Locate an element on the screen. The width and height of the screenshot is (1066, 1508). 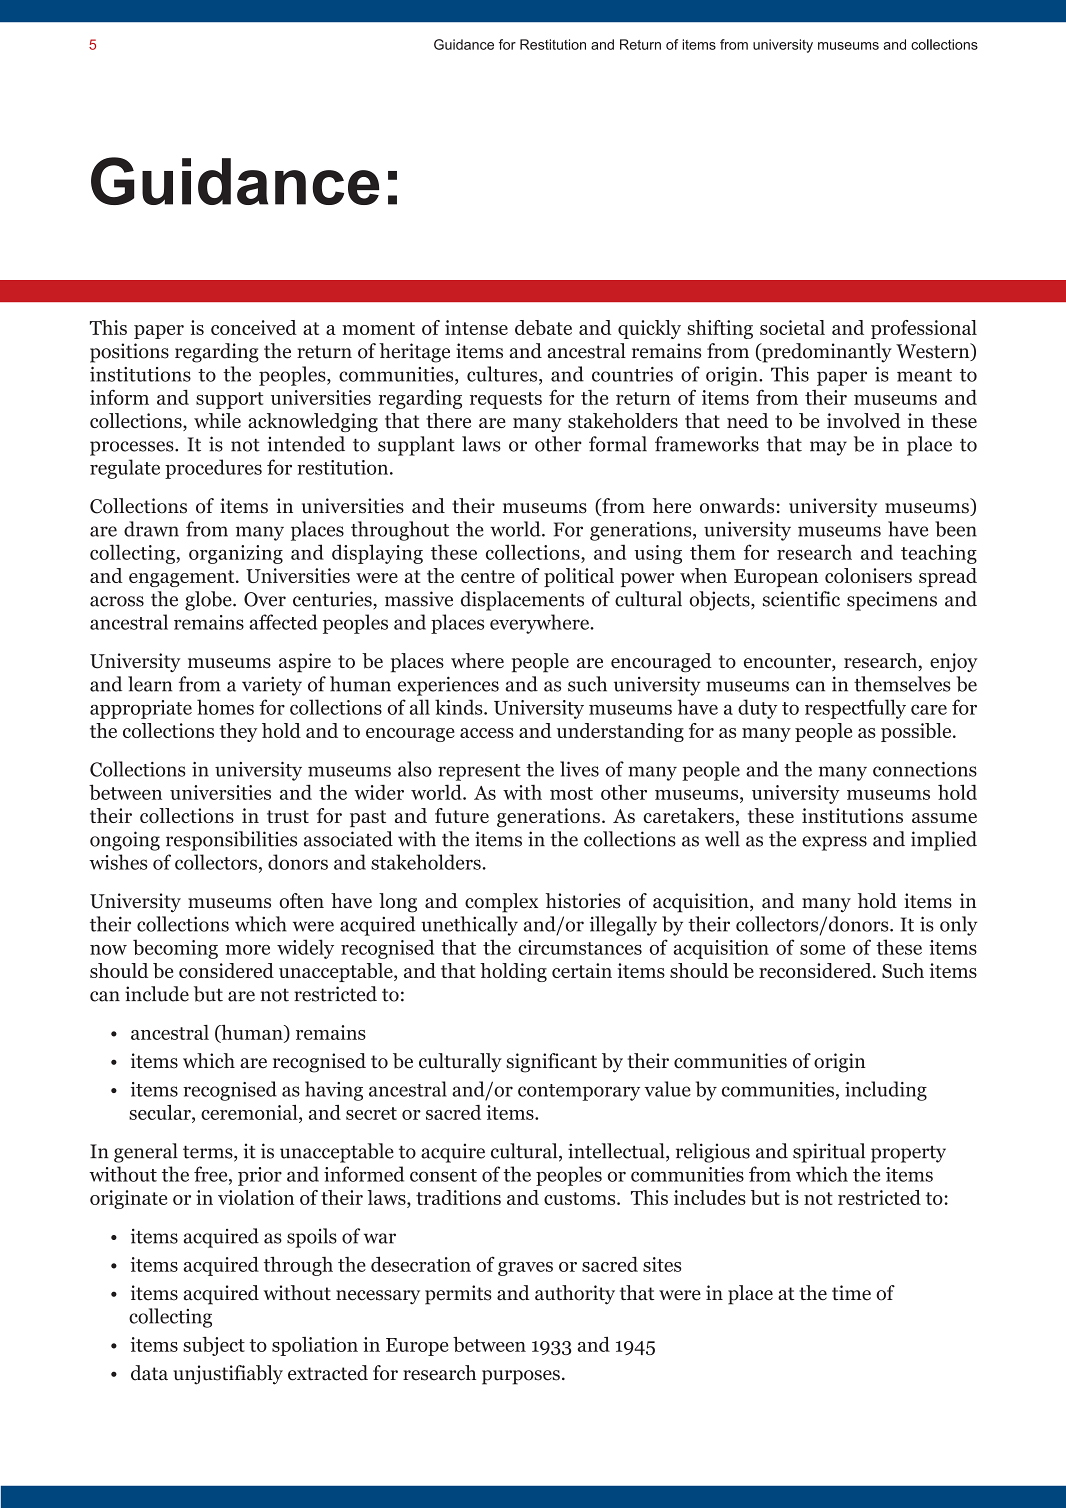
political is located at coordinates (579, 577).
